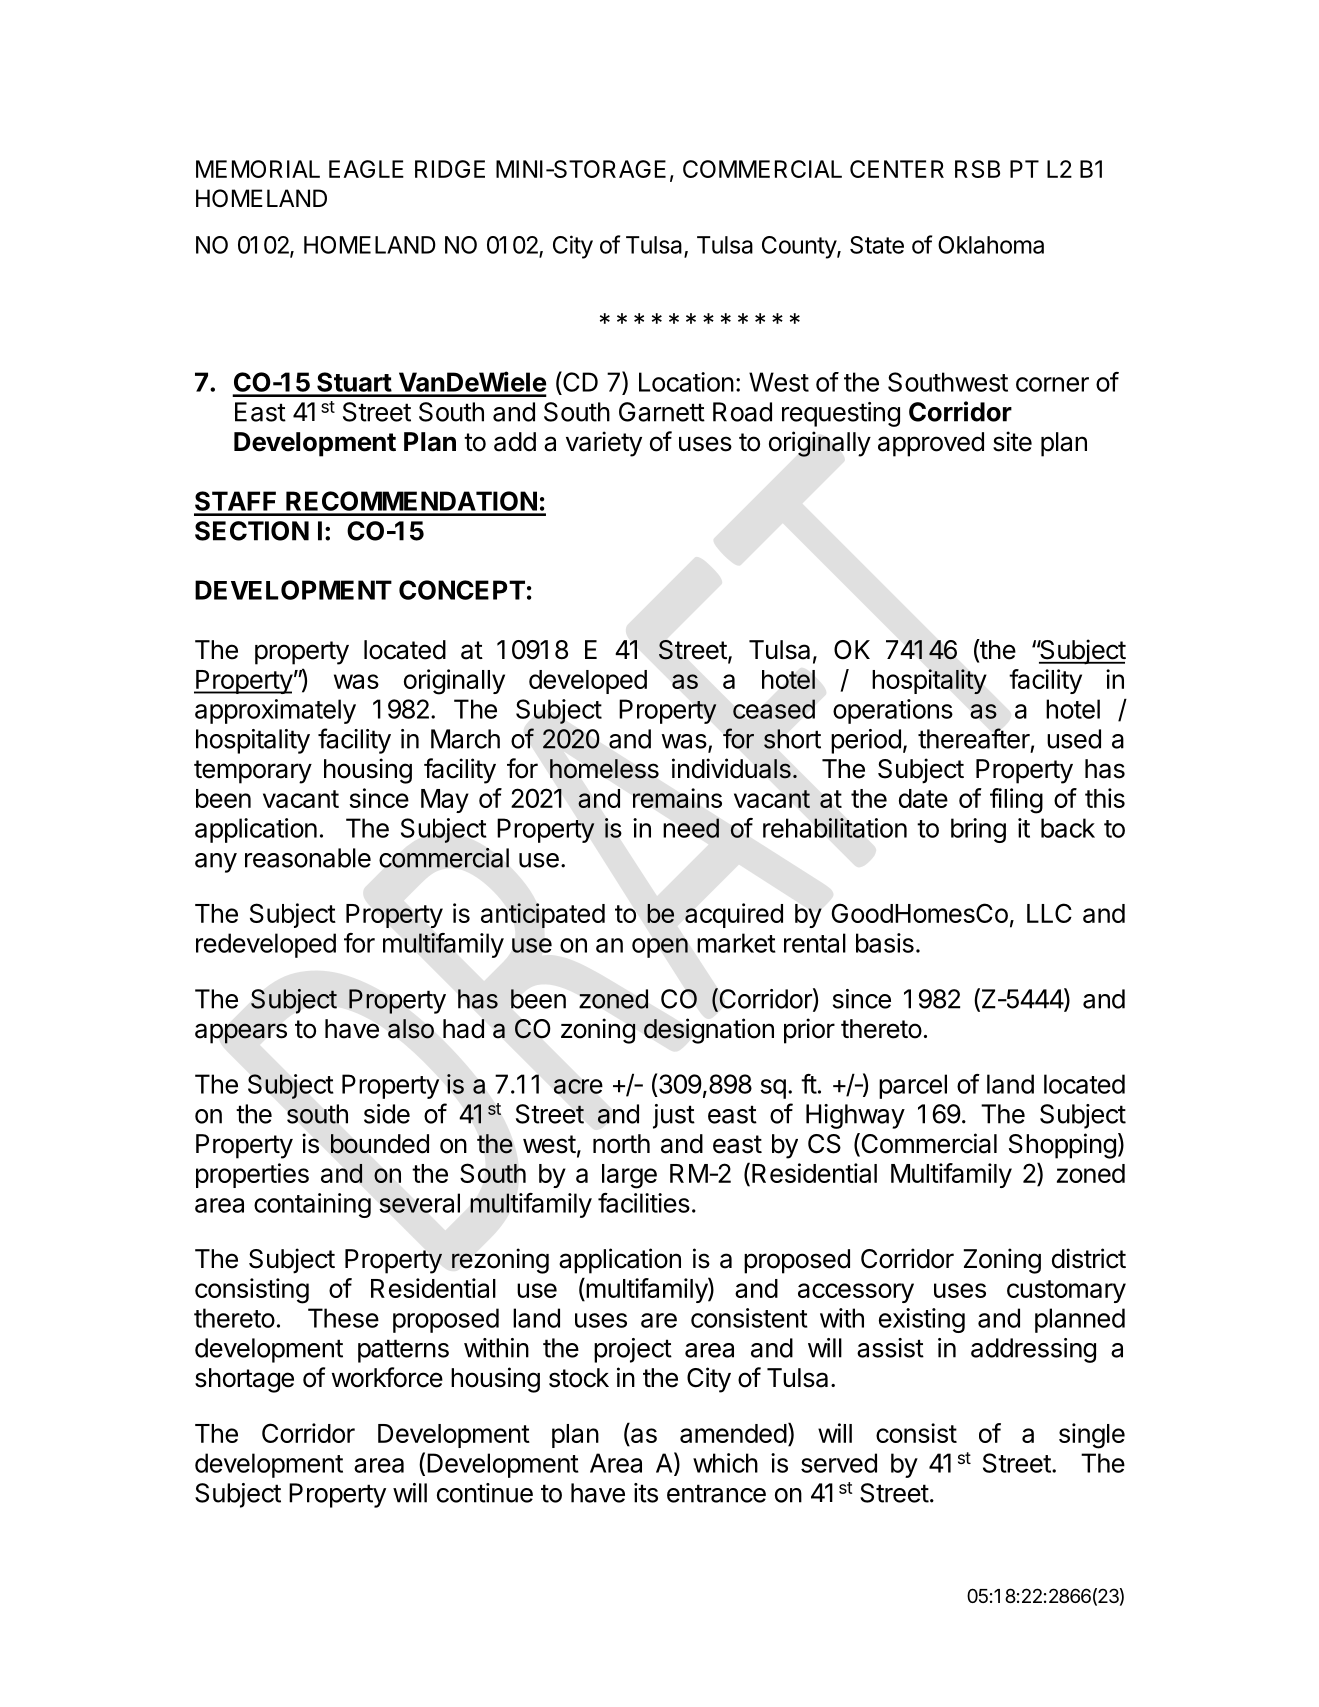  Describe the element at coordinates (674, 1116) in the image. I see `just` at that location.
